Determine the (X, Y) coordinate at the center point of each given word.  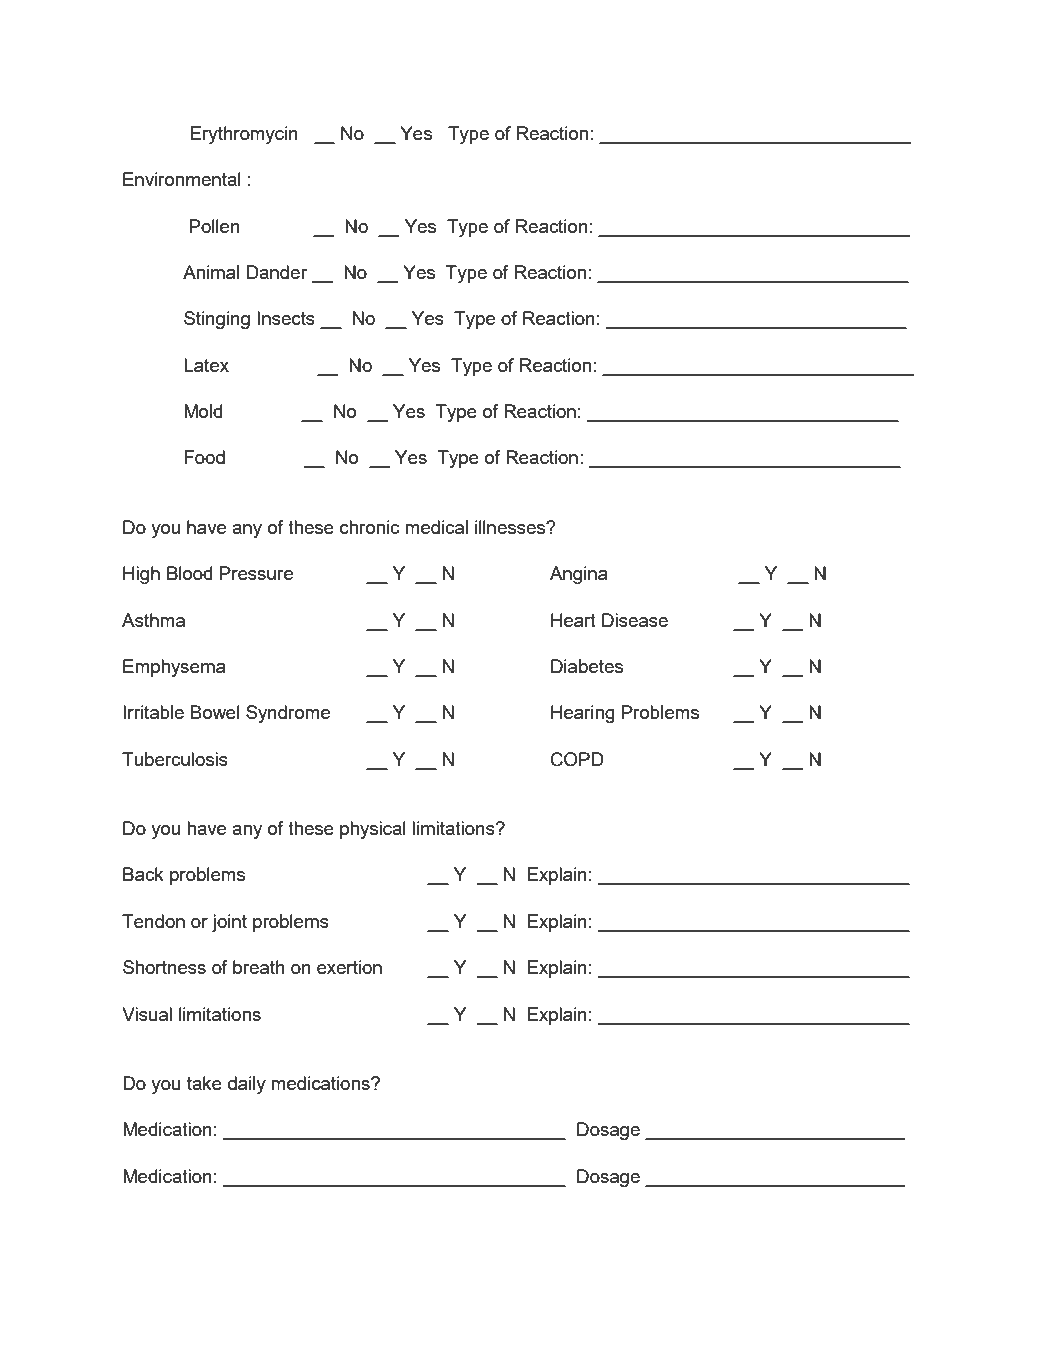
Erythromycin (244, 135)
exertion (349, 967)
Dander (277, 272)
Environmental (182, 179)
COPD (577, 759)
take (204, 1083)
